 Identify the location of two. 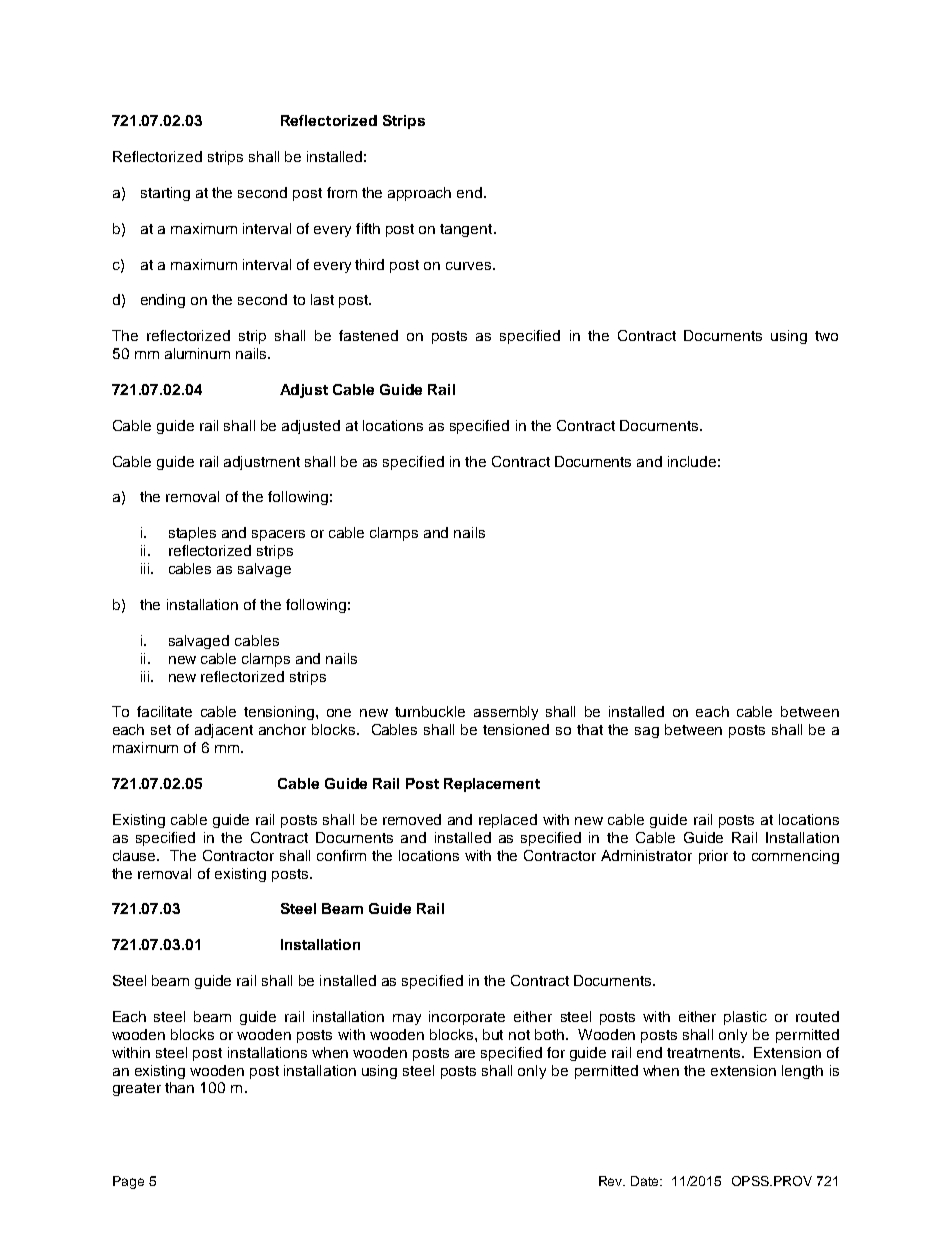
(826, 336).
